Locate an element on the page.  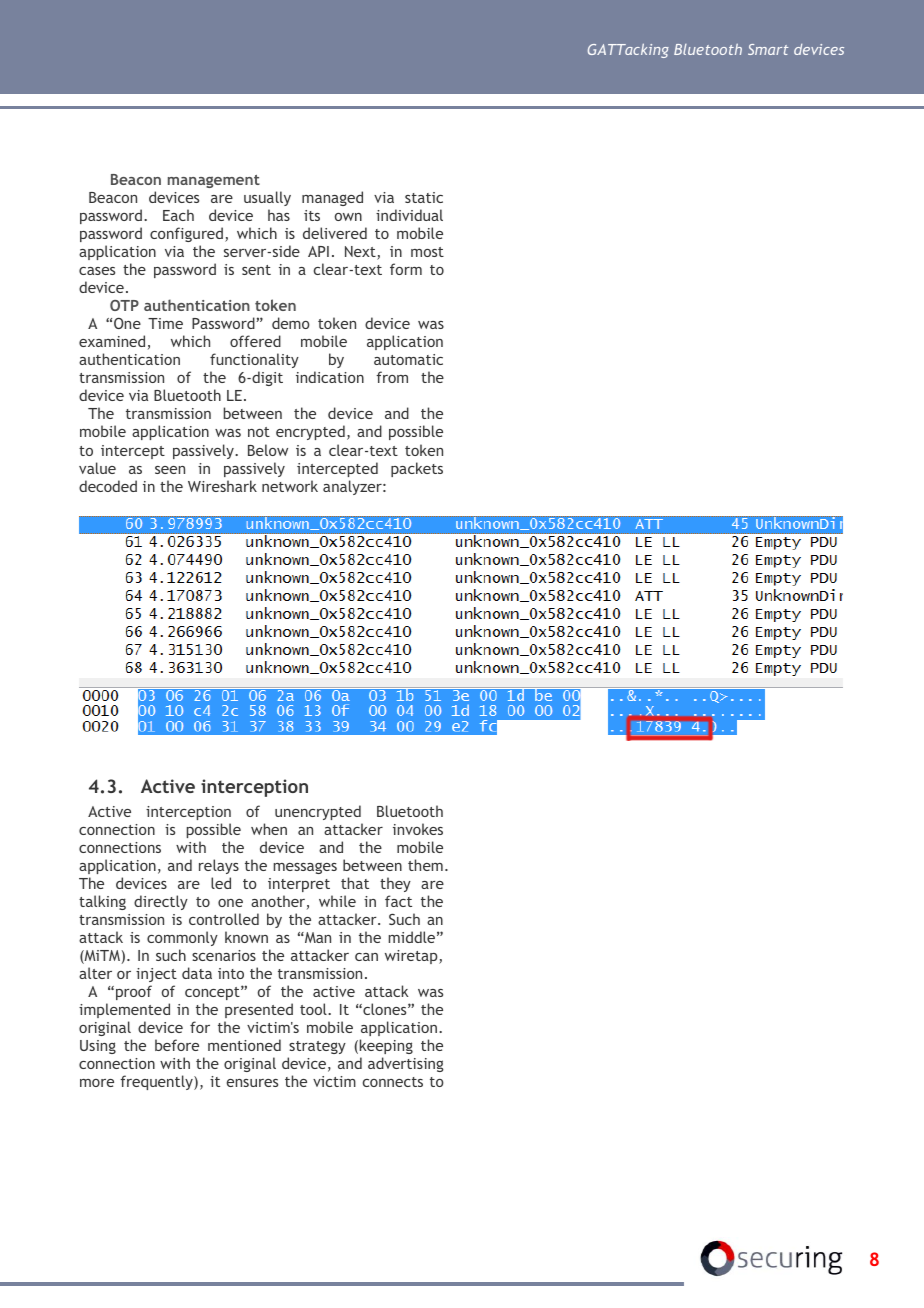
seen is located at coordinates (170, 470).
